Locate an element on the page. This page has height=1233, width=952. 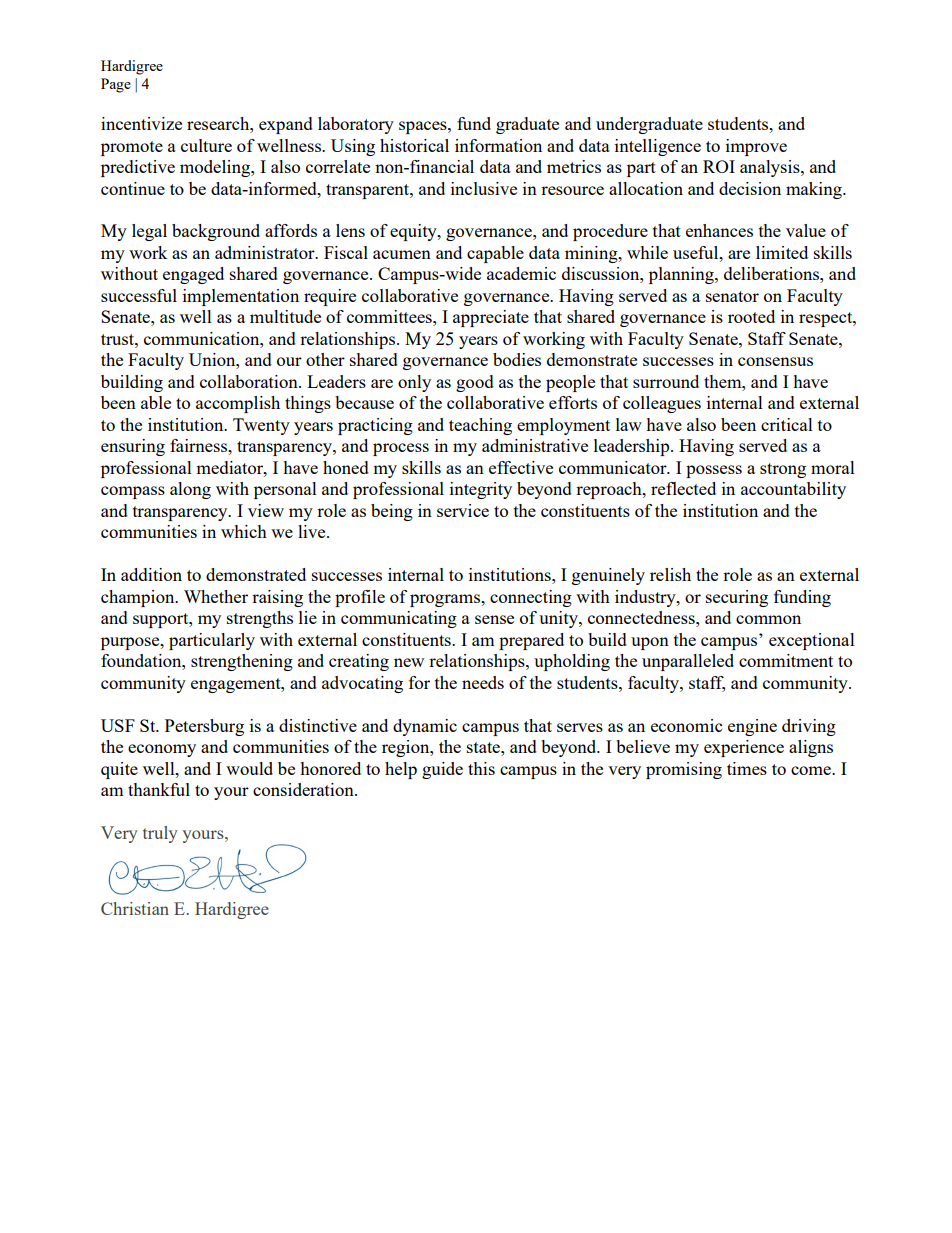
guide is located at coordinates (442, 770).
